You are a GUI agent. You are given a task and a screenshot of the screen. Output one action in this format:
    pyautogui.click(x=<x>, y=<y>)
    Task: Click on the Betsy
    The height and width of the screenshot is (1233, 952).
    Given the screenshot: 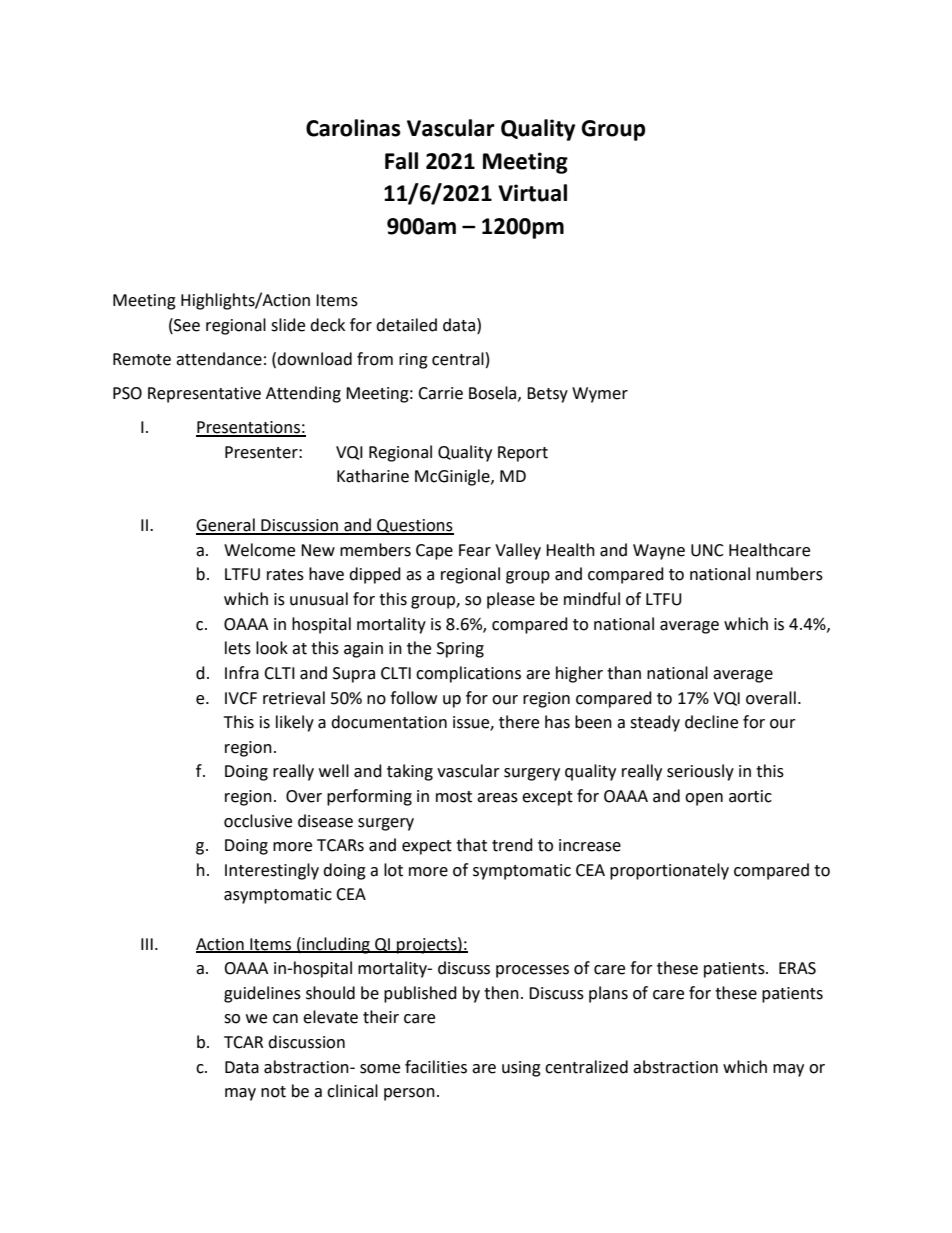 What is the action you would take?
    pyautogui.click(x=547, y=395)
